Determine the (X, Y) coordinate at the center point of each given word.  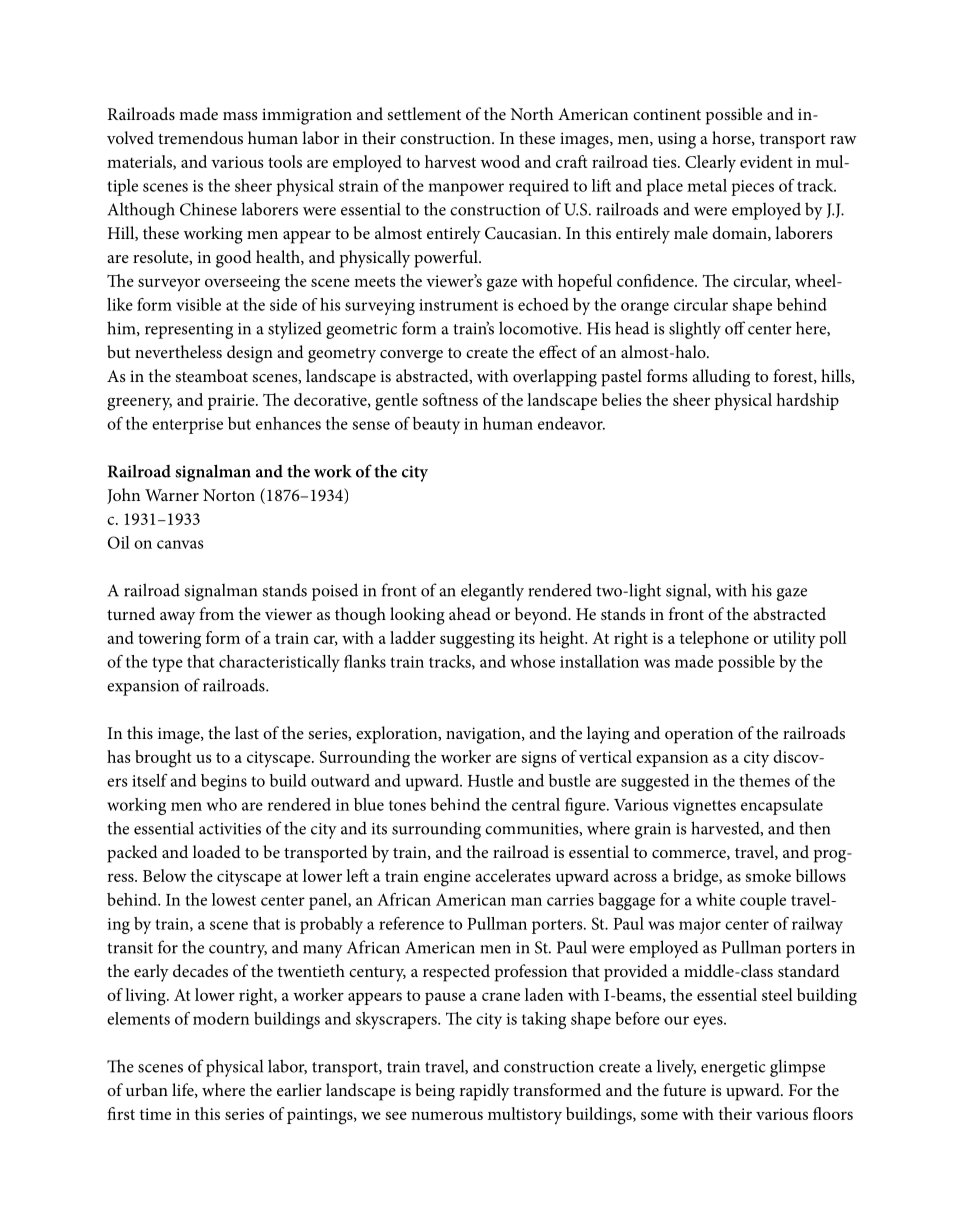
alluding (721, 378)
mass (240, 116)
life (184, 1090)
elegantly (492, 592)
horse (732, 138)
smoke (768, 875)
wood (500, 161)
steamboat (212, 375)
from (216, 613)
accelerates (513, 875)
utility (794, 640)
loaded (217, 851)
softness (450, 399)
